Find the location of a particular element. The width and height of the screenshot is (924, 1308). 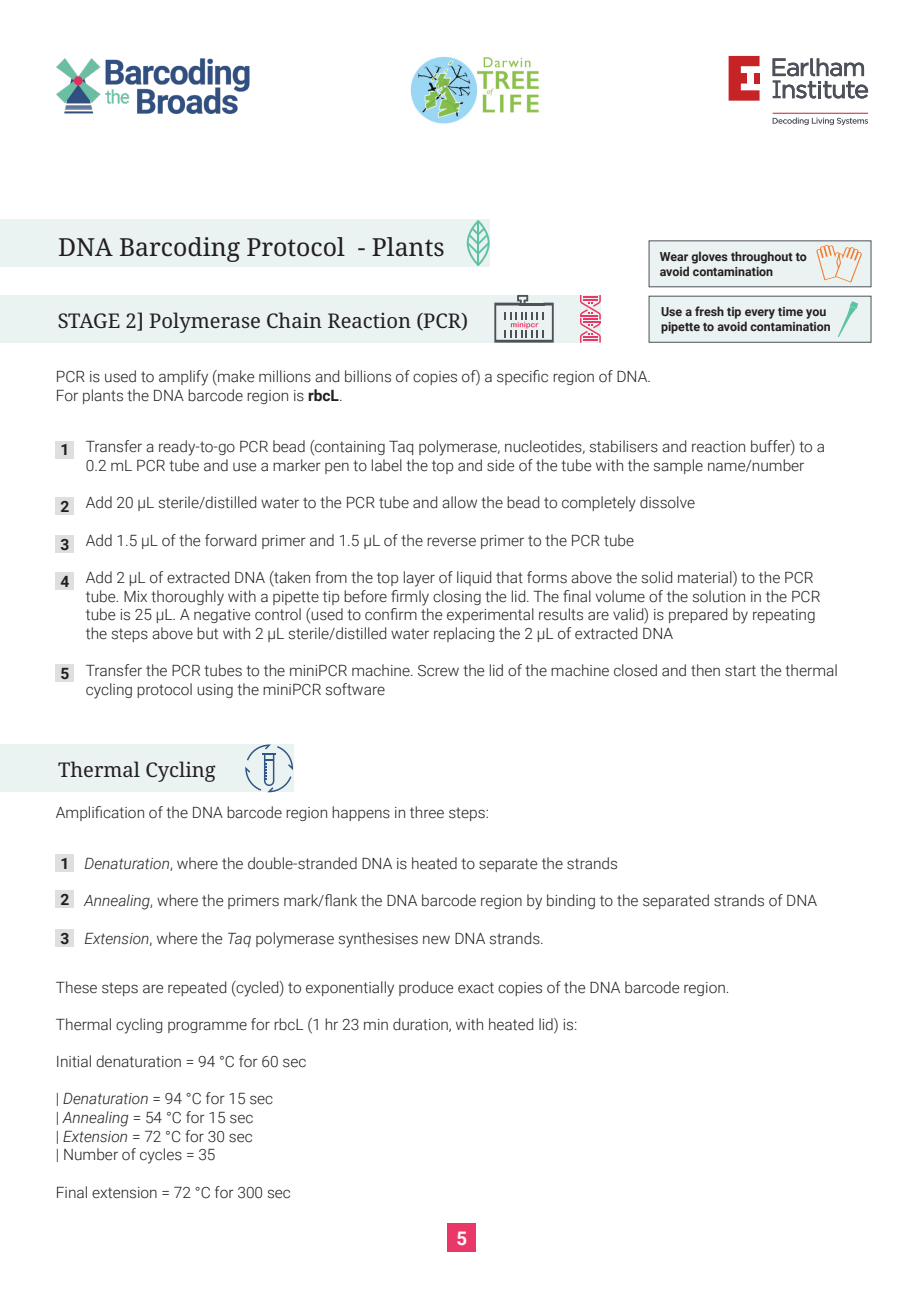

exact is located at coordinates (476, 988).
